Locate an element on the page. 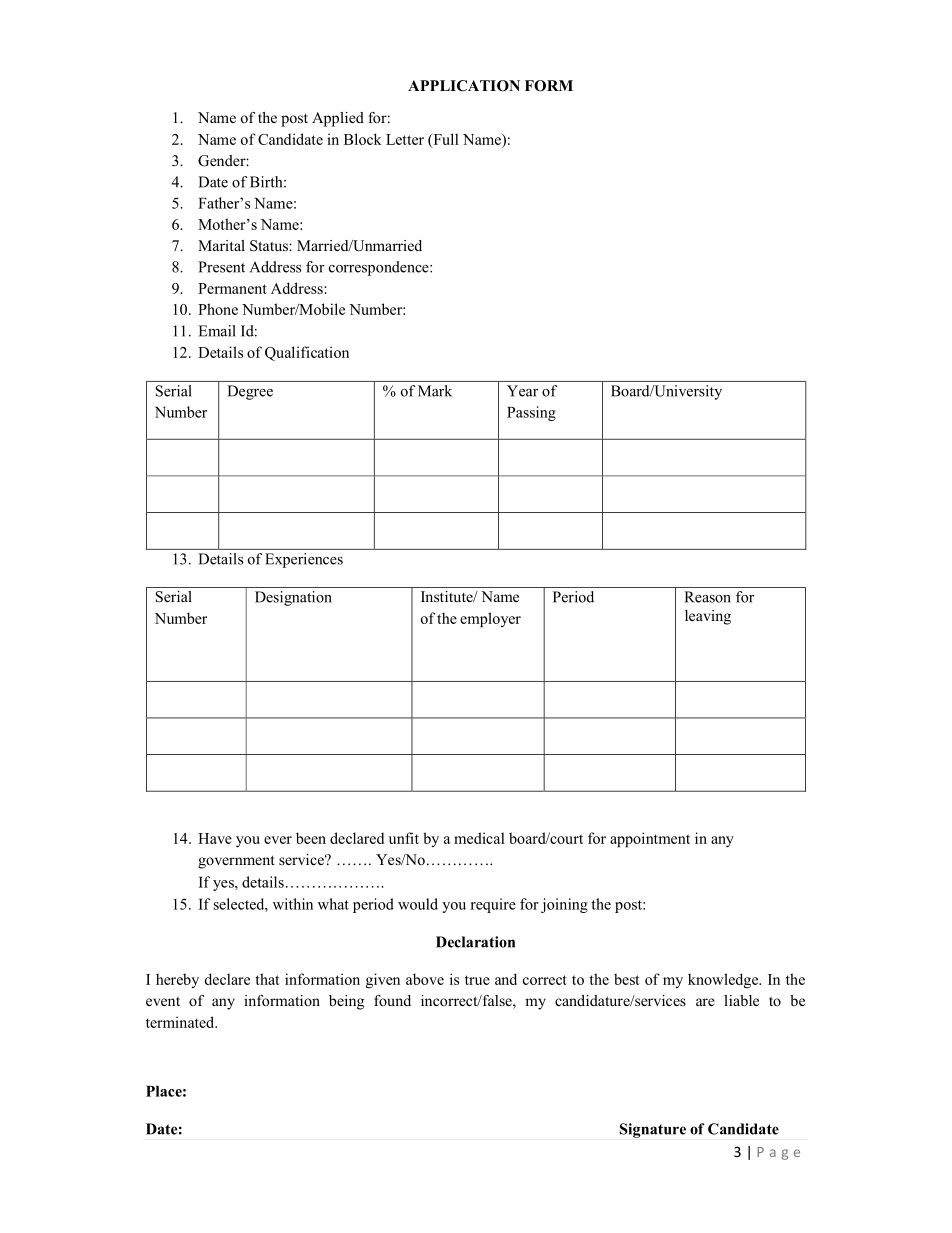 The image size is (952, 1233). terminated is located at coordinates (181, 1022).
